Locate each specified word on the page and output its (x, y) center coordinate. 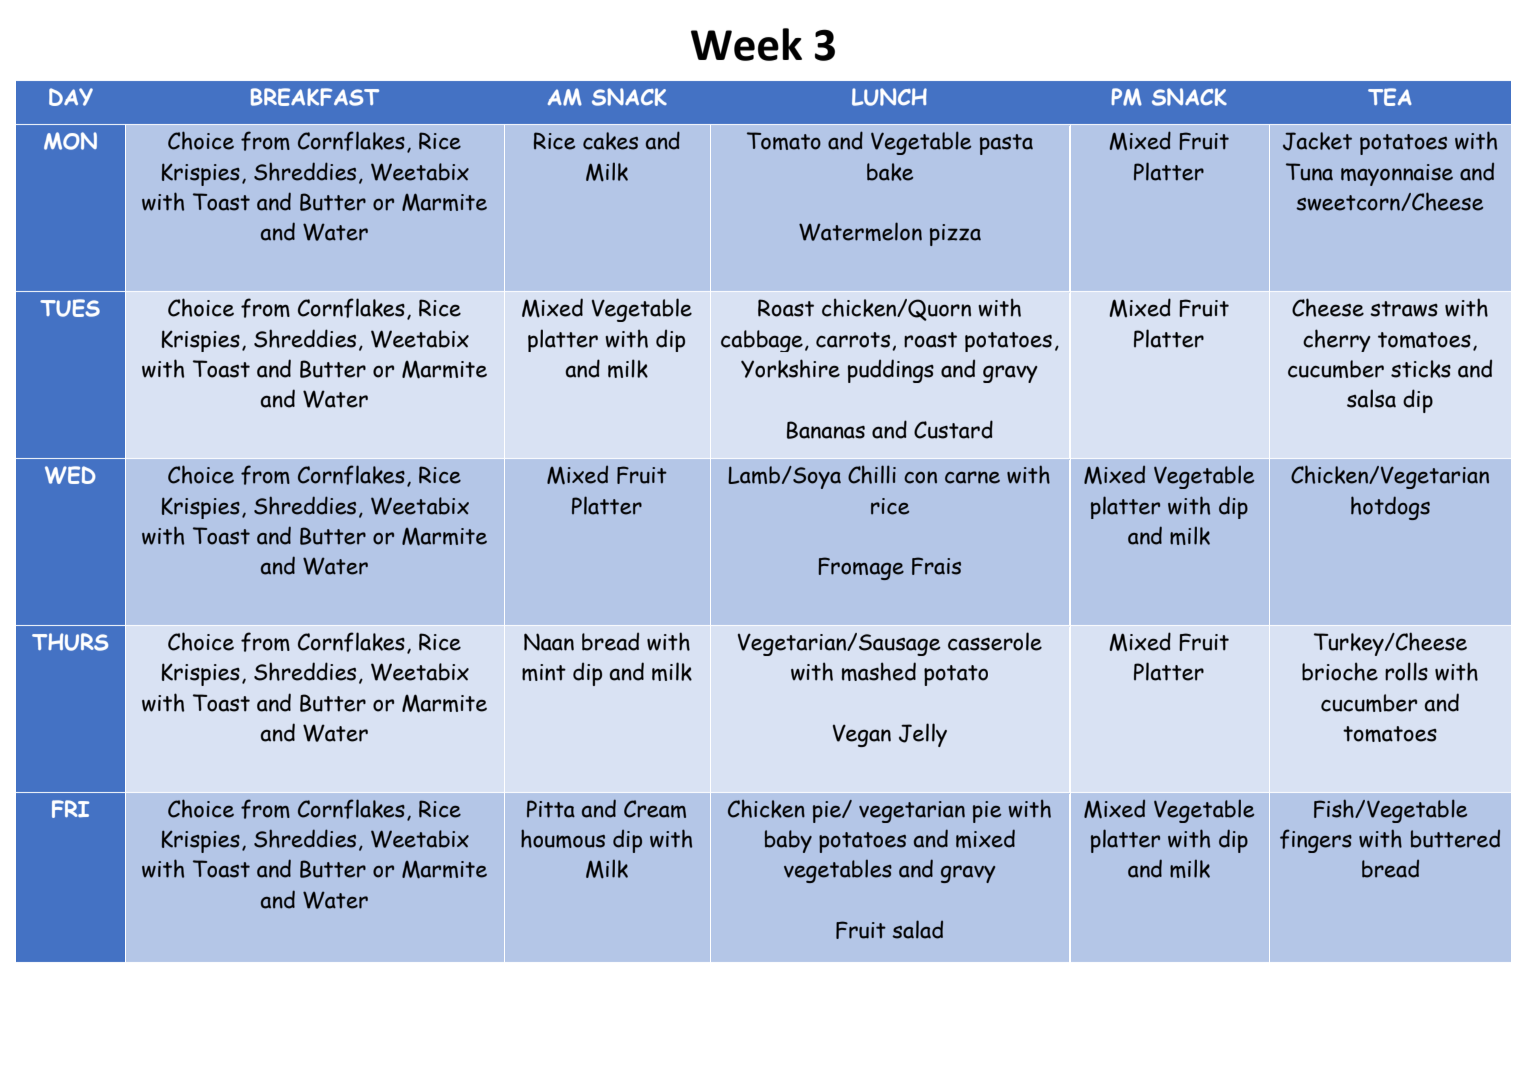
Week (746, 44)
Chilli (872, 474)
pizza (955, 235)
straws (1404, 309)
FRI (70, 809)
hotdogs (1390, 508)
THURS (70, 642)
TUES (70, 308)
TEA (1390, 97)
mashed (879, 671)
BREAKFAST (315, 97)
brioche (1340, 671)
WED (70, 475)
